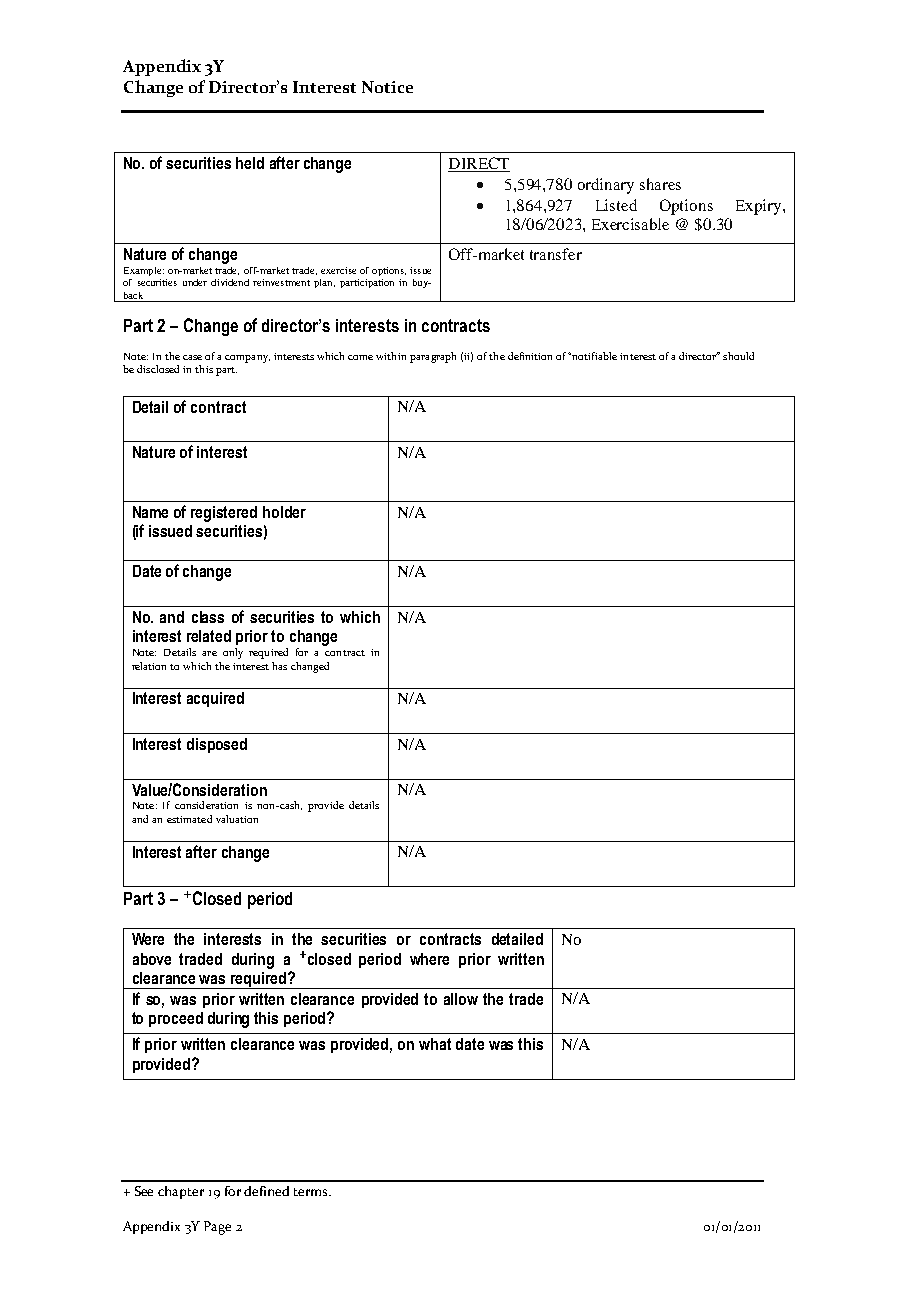 This page has height=1307, width=924. What do you see at coordinates (250, 163) in the page?
I see `held` at bounding box center [250, 163].
